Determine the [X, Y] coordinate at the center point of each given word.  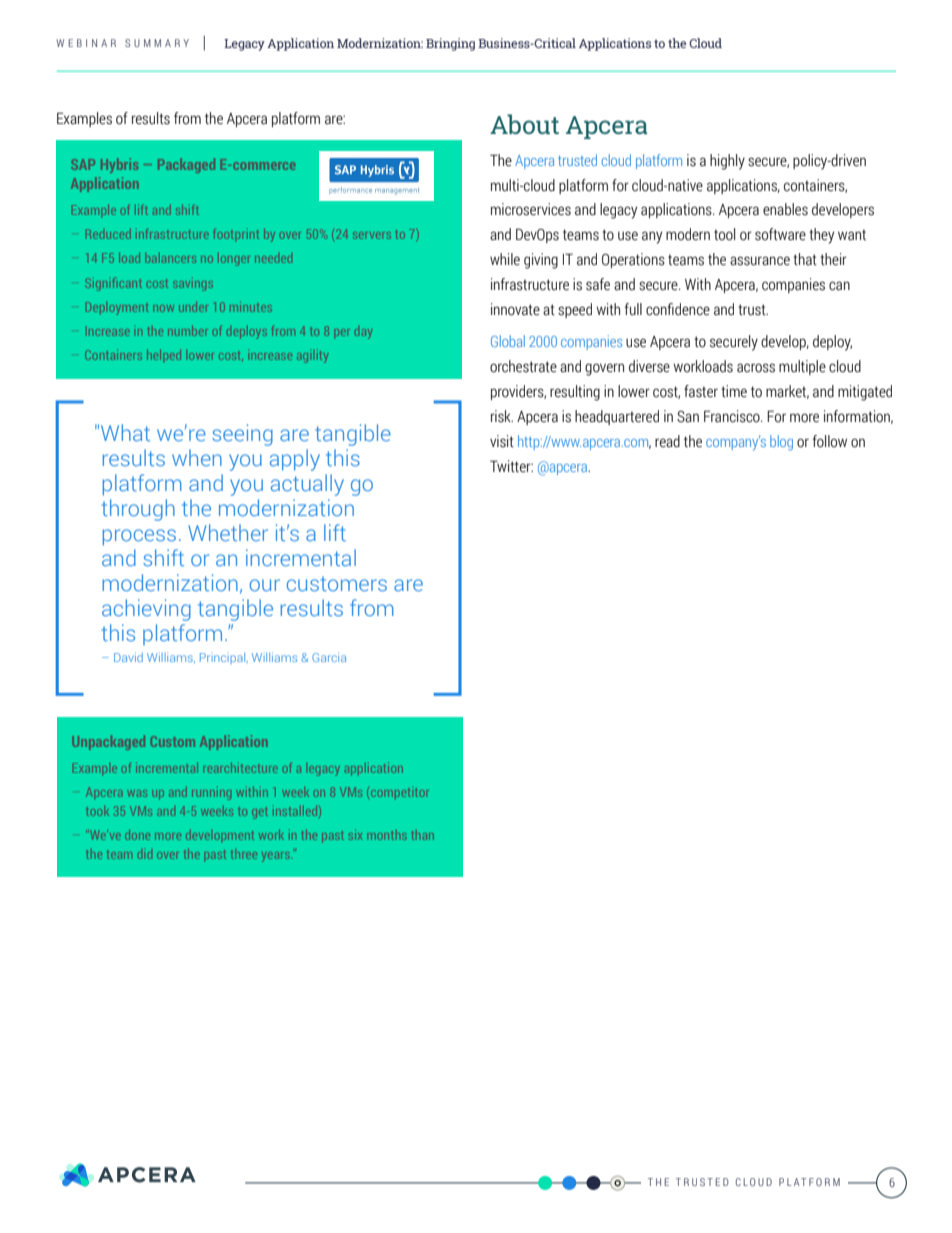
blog [781, 443]
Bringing [450, 44]
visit [502, 441]
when [197, 457]
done [137, 835]
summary [157, 43]
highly [727, 162]
